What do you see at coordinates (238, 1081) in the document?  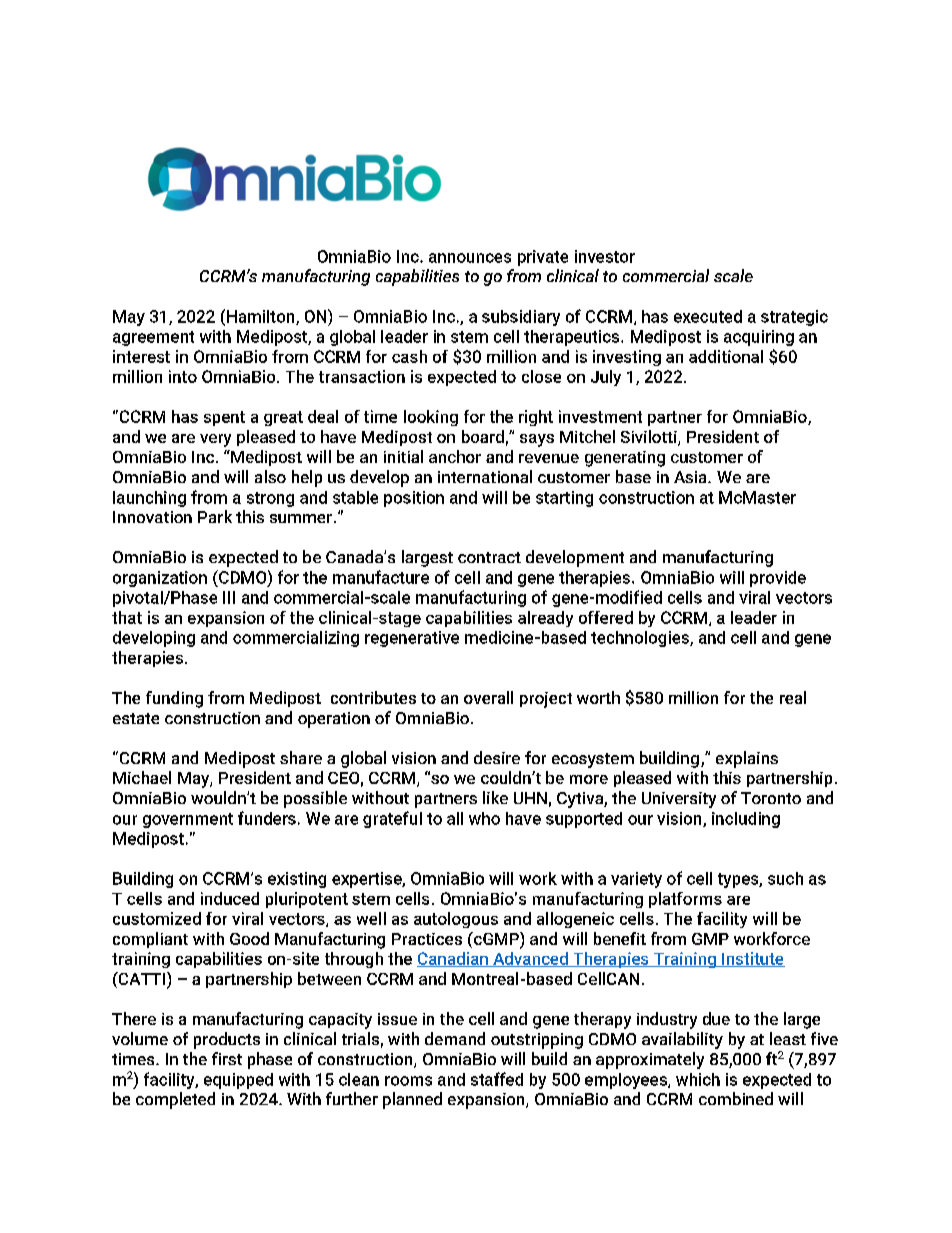 I see `equipped` at bounding box center [238, 1081].
